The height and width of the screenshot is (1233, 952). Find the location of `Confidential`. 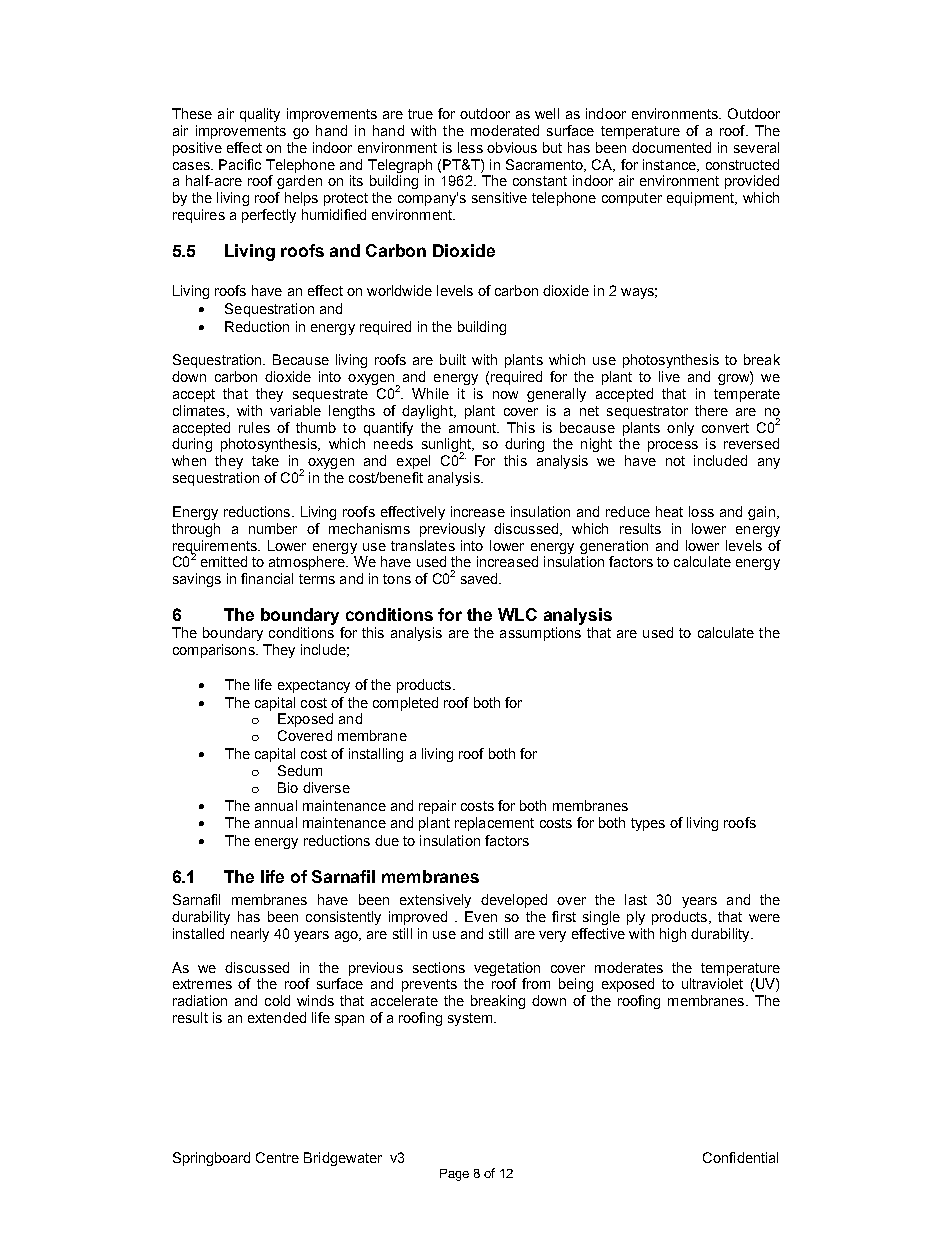

Confidential is located at coordinates (740, 1157).
